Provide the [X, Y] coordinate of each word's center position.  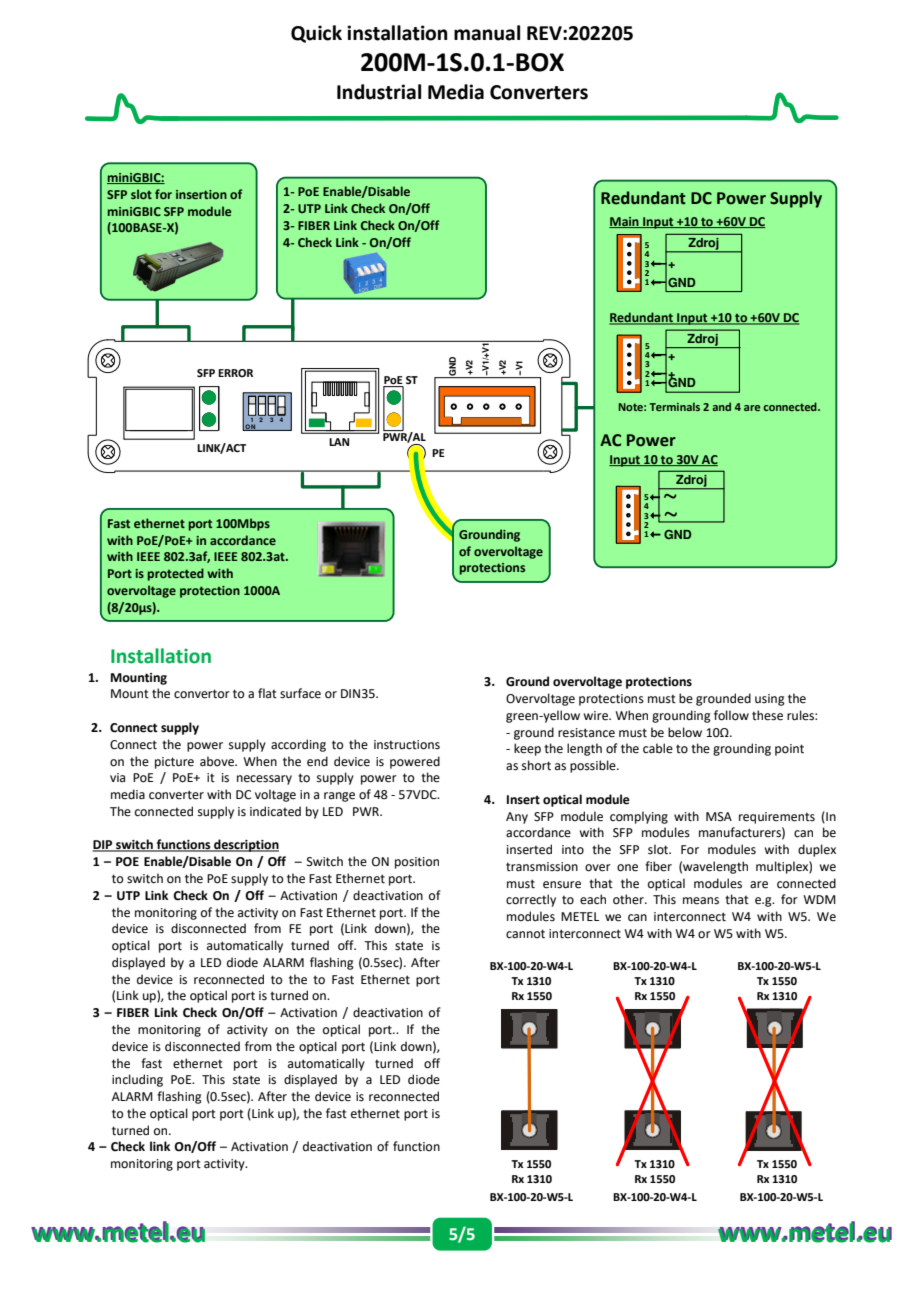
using [770, 700]
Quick [316, 34]
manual [487, 33]
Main [625, 222]
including [137, 1080]
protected [176, 574]
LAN [339, 442]
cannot [525, 934]
